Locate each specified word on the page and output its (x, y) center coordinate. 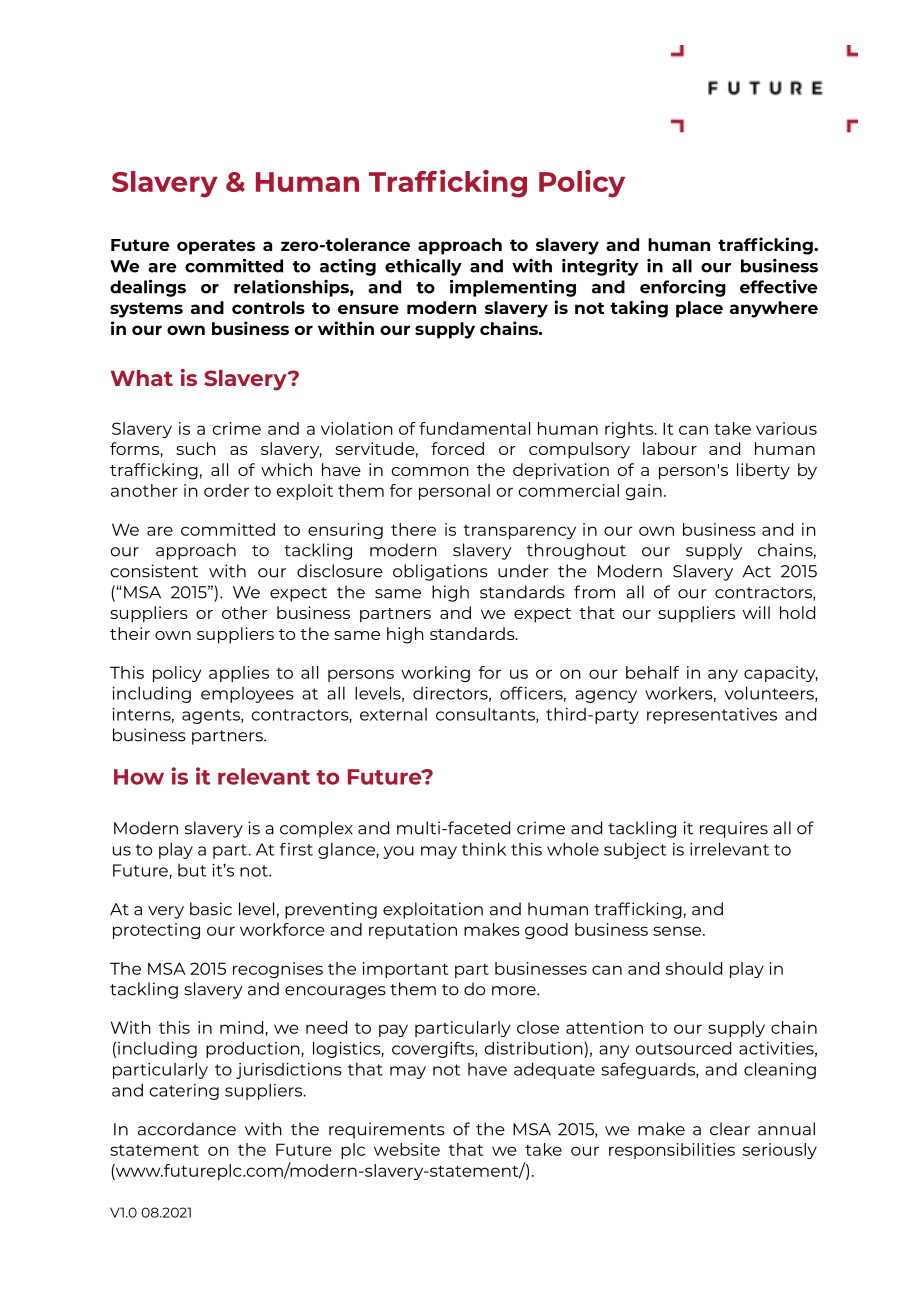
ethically (423, 267)
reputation (413, 931)
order (226, 490)
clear (730, 1129)
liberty (763, 471)
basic (211, 909)
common (430, 471)
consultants (486, 715)
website (407, 1149)
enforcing (683, 288)
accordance (187, 1129)
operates (216, 247)
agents (212, 716)
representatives (712, 716)
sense (678, 931)
